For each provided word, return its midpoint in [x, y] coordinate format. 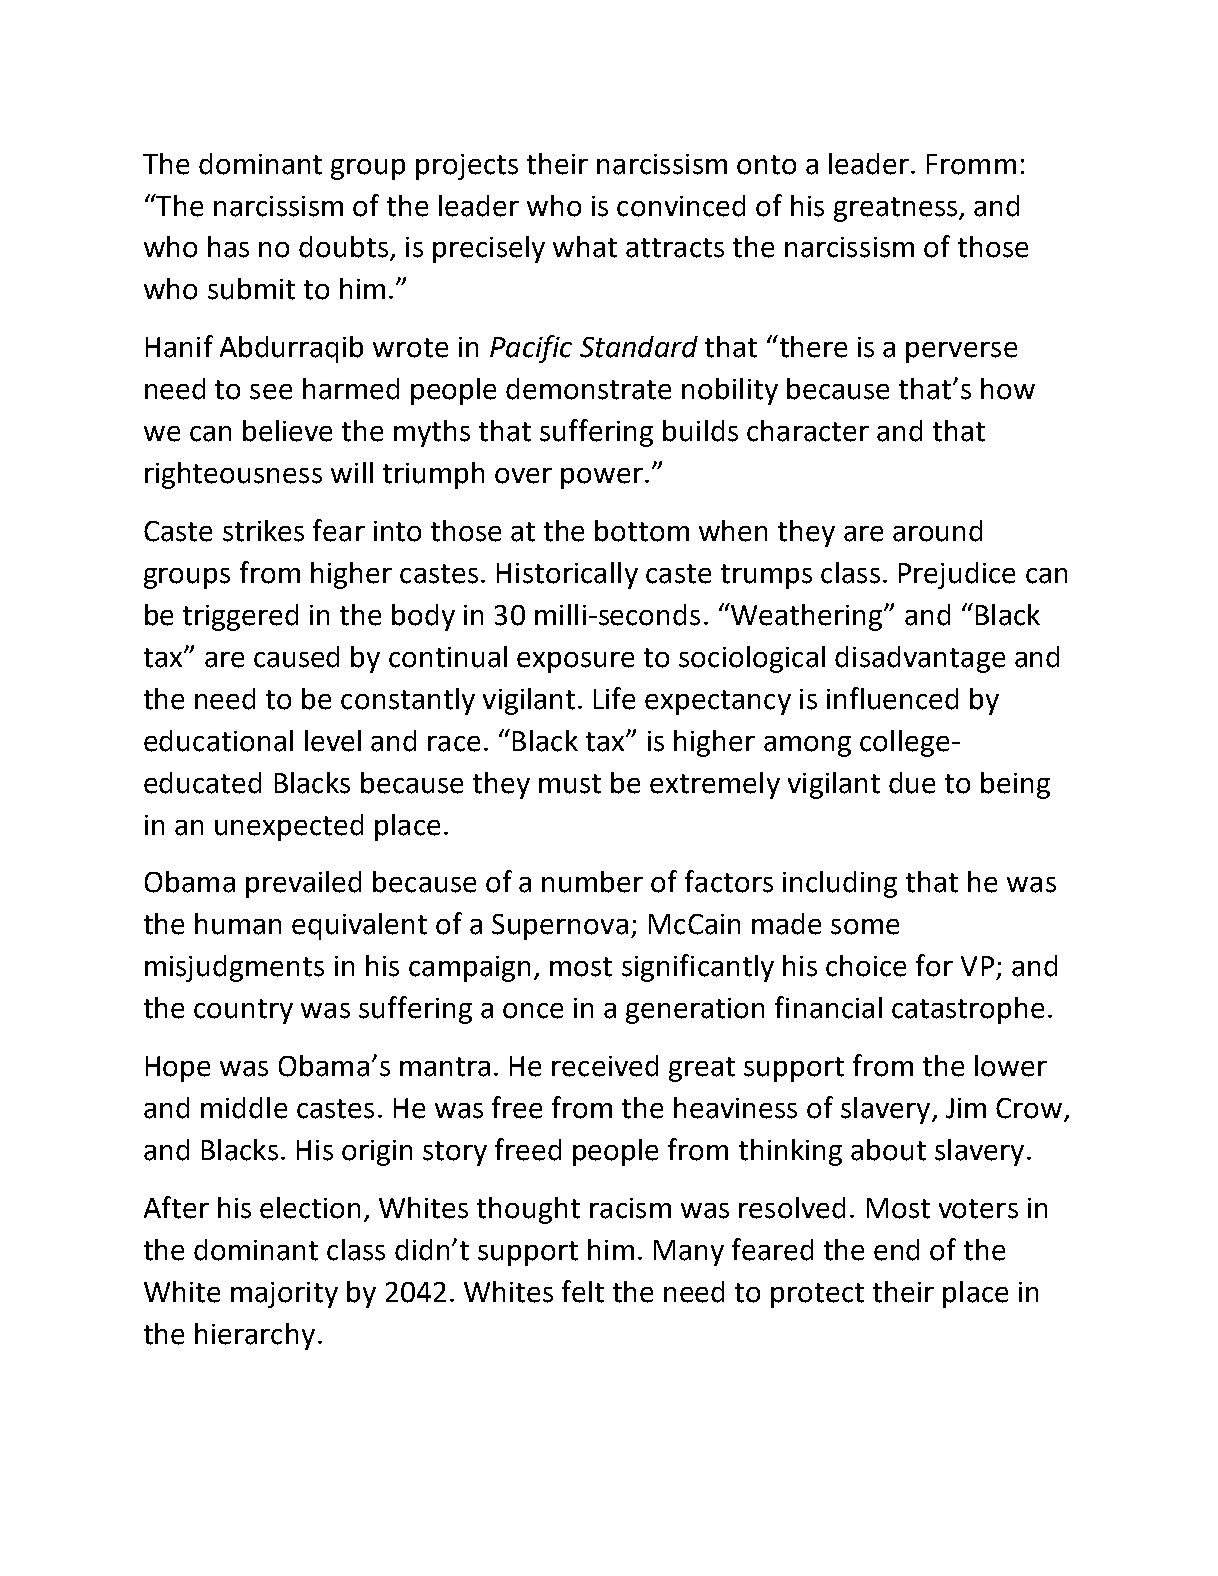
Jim [966, 1108]
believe [287, 431]
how [1008, 389]
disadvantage [920, 659]
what [585, 247]
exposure [575, 662]
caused [296, 657]
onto [766, 165]
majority [284, 1295]
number [592, 882]
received [605, 1066]
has [228, 247]
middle [244, 1108]
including [840, 884]
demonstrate [588, 389]
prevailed [303, 884]
